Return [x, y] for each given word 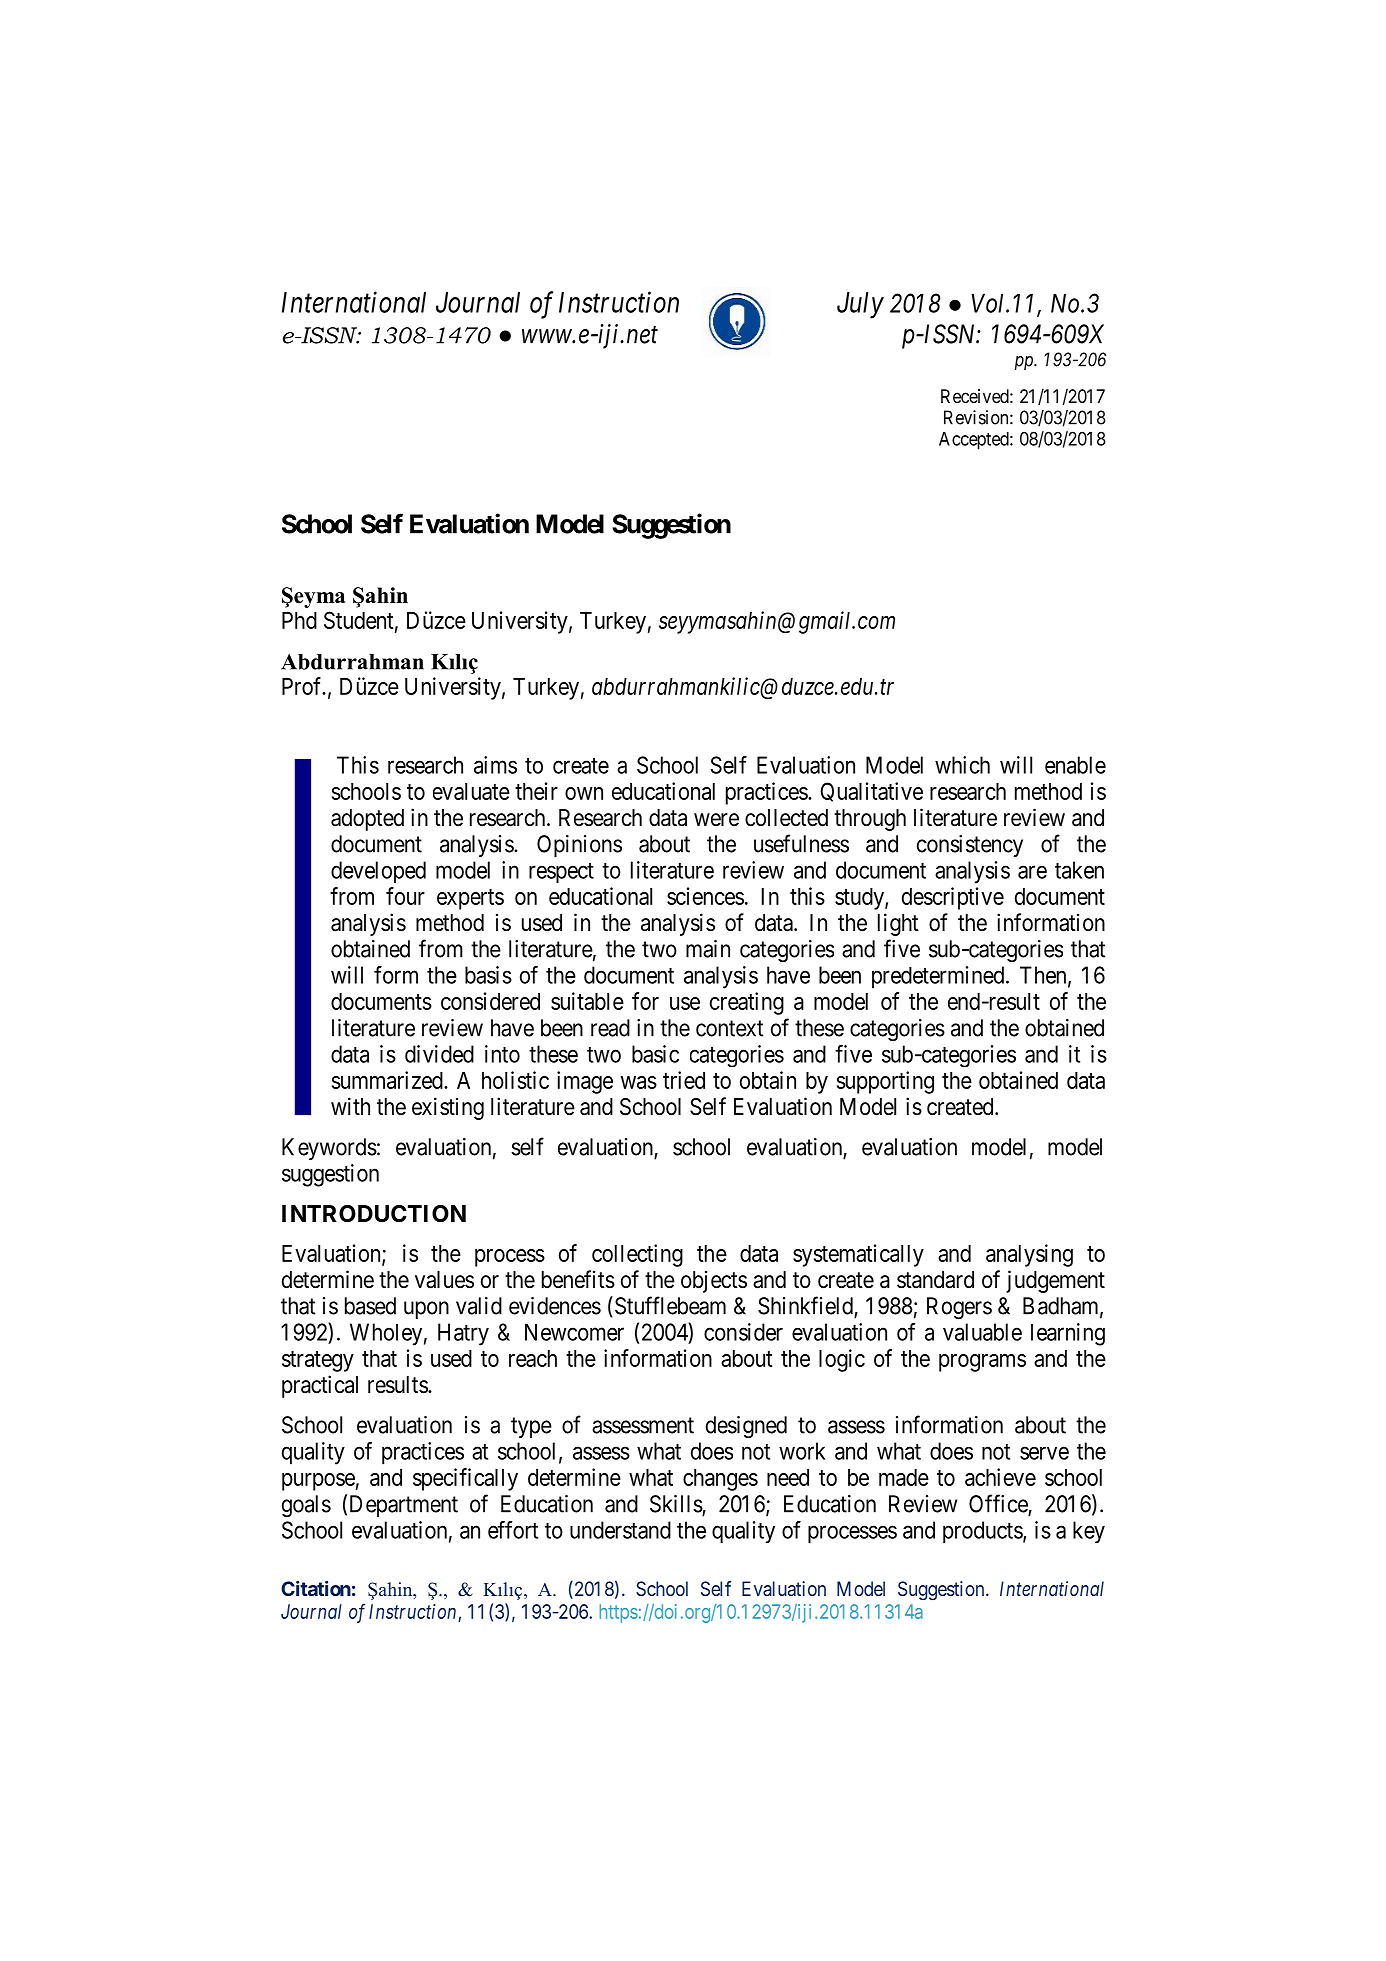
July [860, 305]
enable [1075, 765]
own [584, 793]
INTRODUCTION [374, 1214]
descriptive [953, 898]
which [962, 765]
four [405, 896]
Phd [299, 620]
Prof [303, 686]
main [708, 949]
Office [999, 1504]
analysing [1029, 1255]
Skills [676, 1505]
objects [714, 1281]
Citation [316, 1588]
